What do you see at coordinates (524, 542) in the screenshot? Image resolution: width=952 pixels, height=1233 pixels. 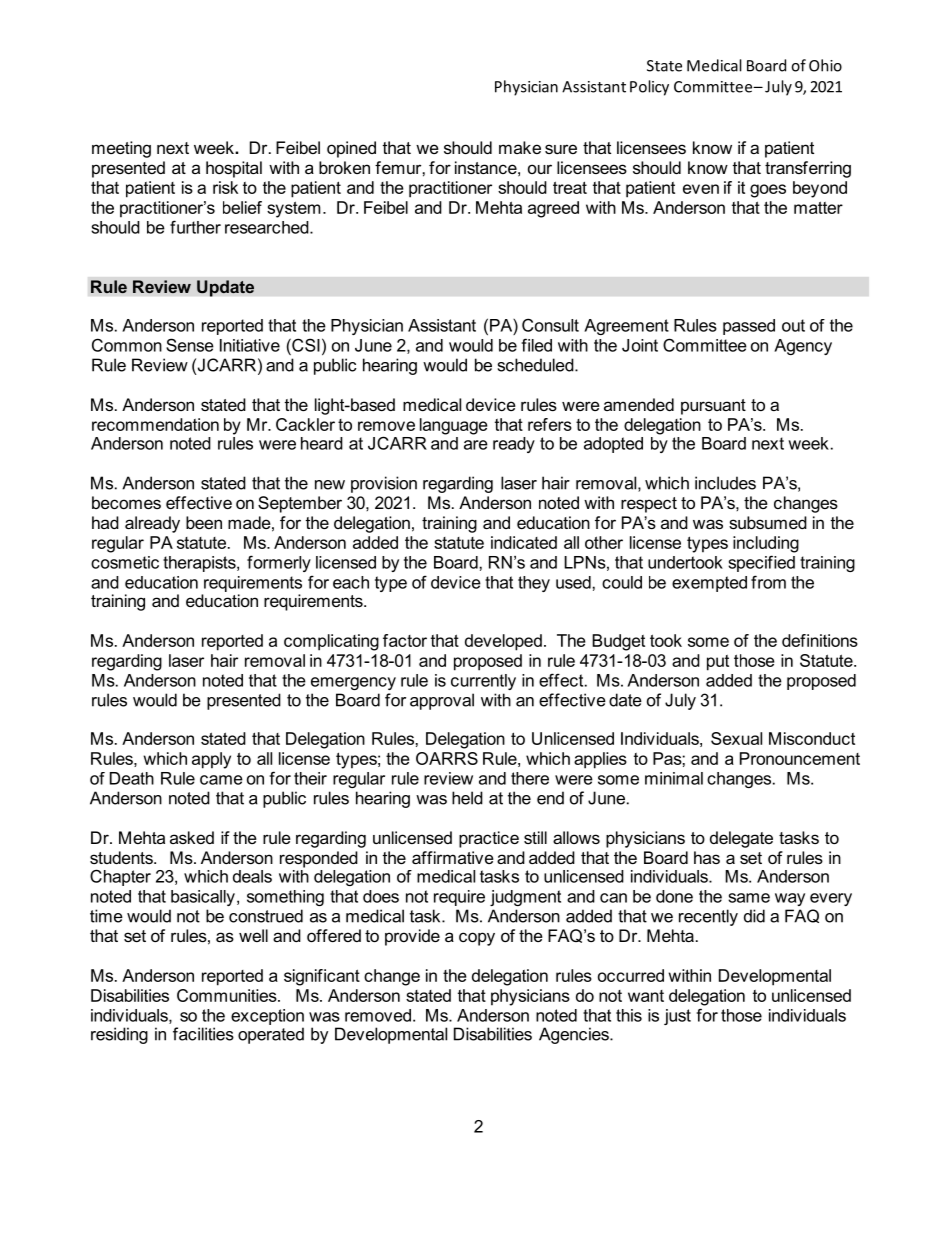 I see `indicated` at bounding box center [524, 542].
